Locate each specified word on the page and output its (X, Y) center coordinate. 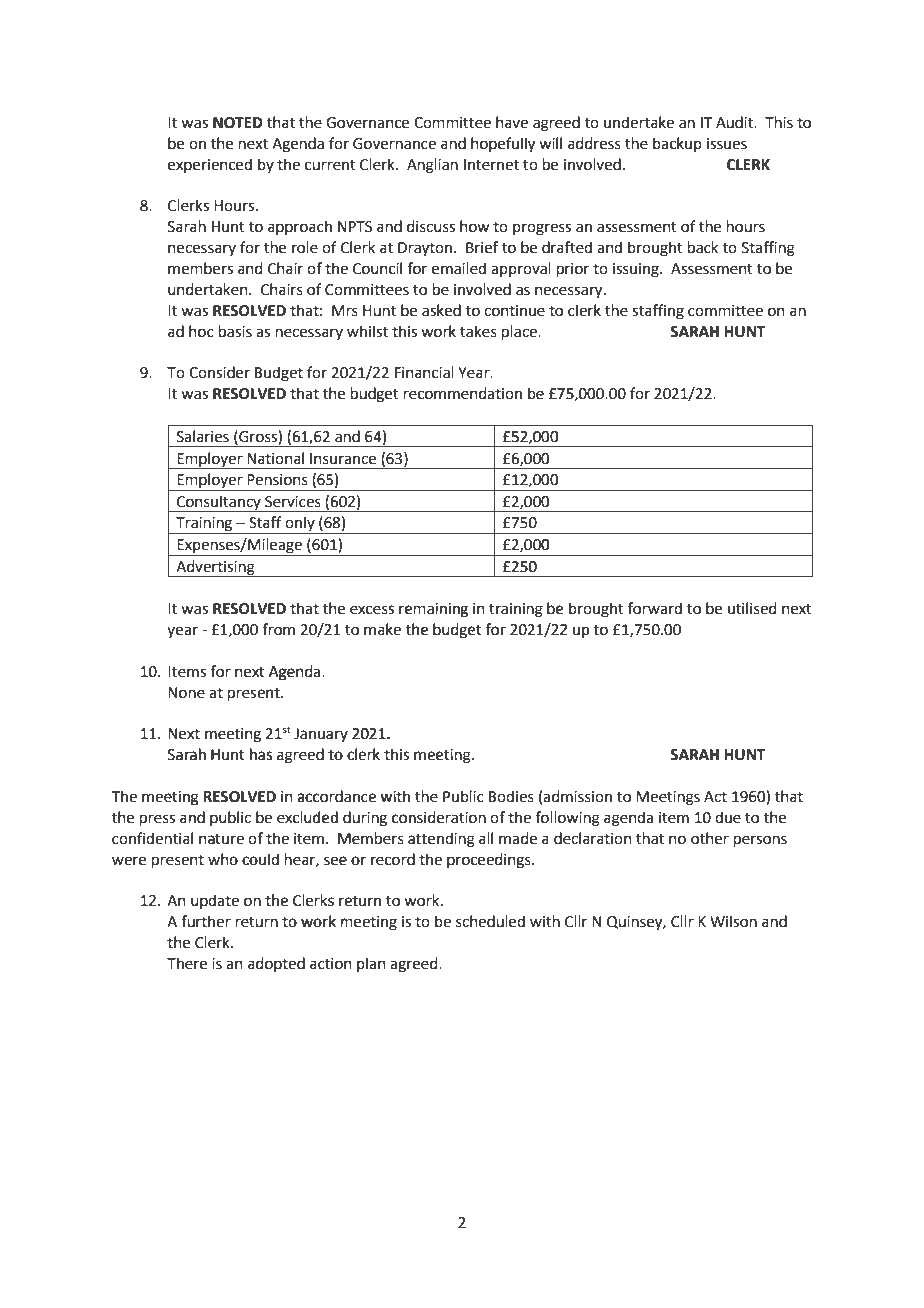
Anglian (432, 166)
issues (727, 144)
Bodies (511, 796)
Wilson (733, 921)
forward (655, 608)
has (261, 754)
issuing (637, 270)
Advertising (215, 568)
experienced (210, 165)
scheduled (490, 921)
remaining (433, 610)
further (206, 921)
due (728, 817)
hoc (201, 331)
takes (478, 331)
